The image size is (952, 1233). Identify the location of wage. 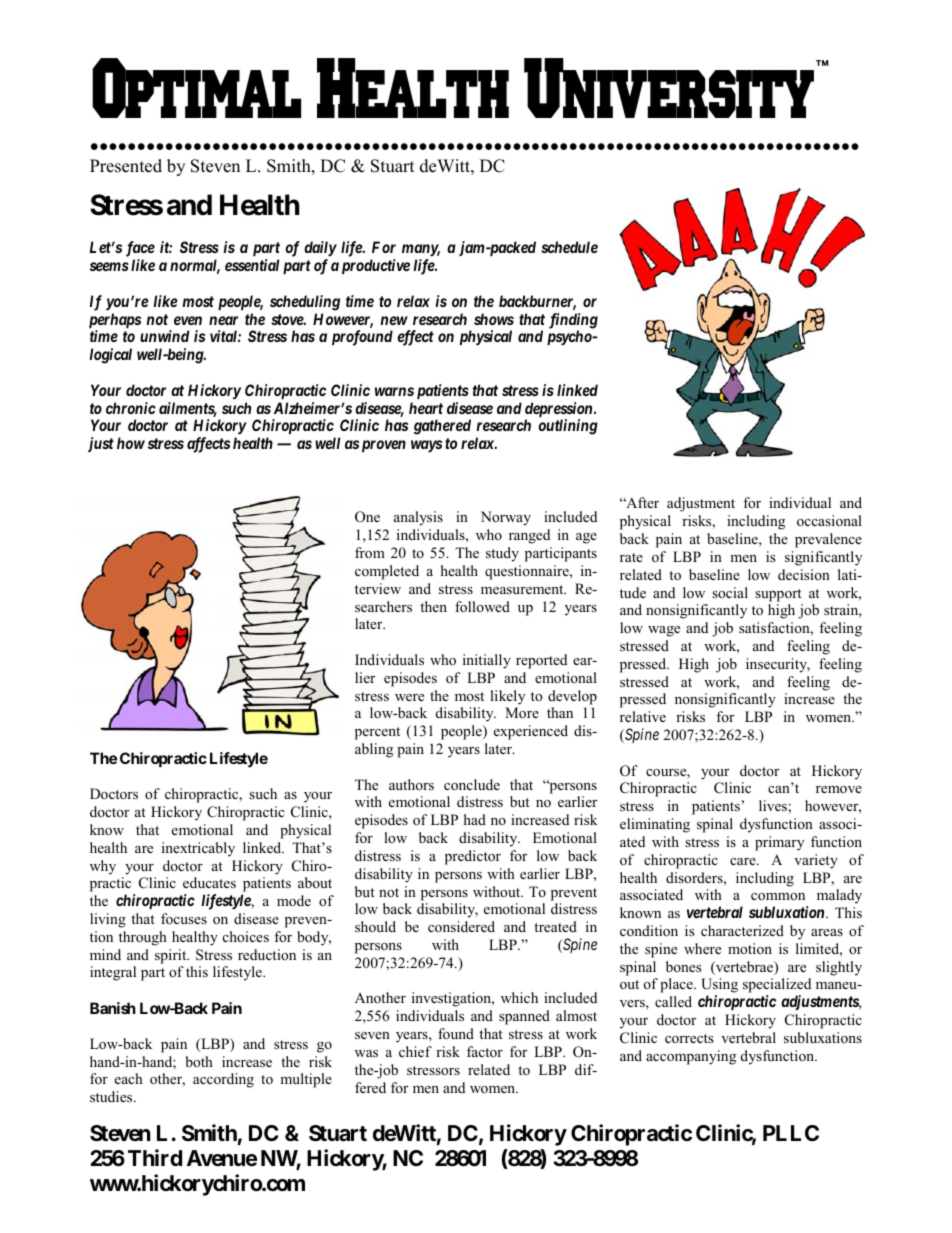
(664, 631).
